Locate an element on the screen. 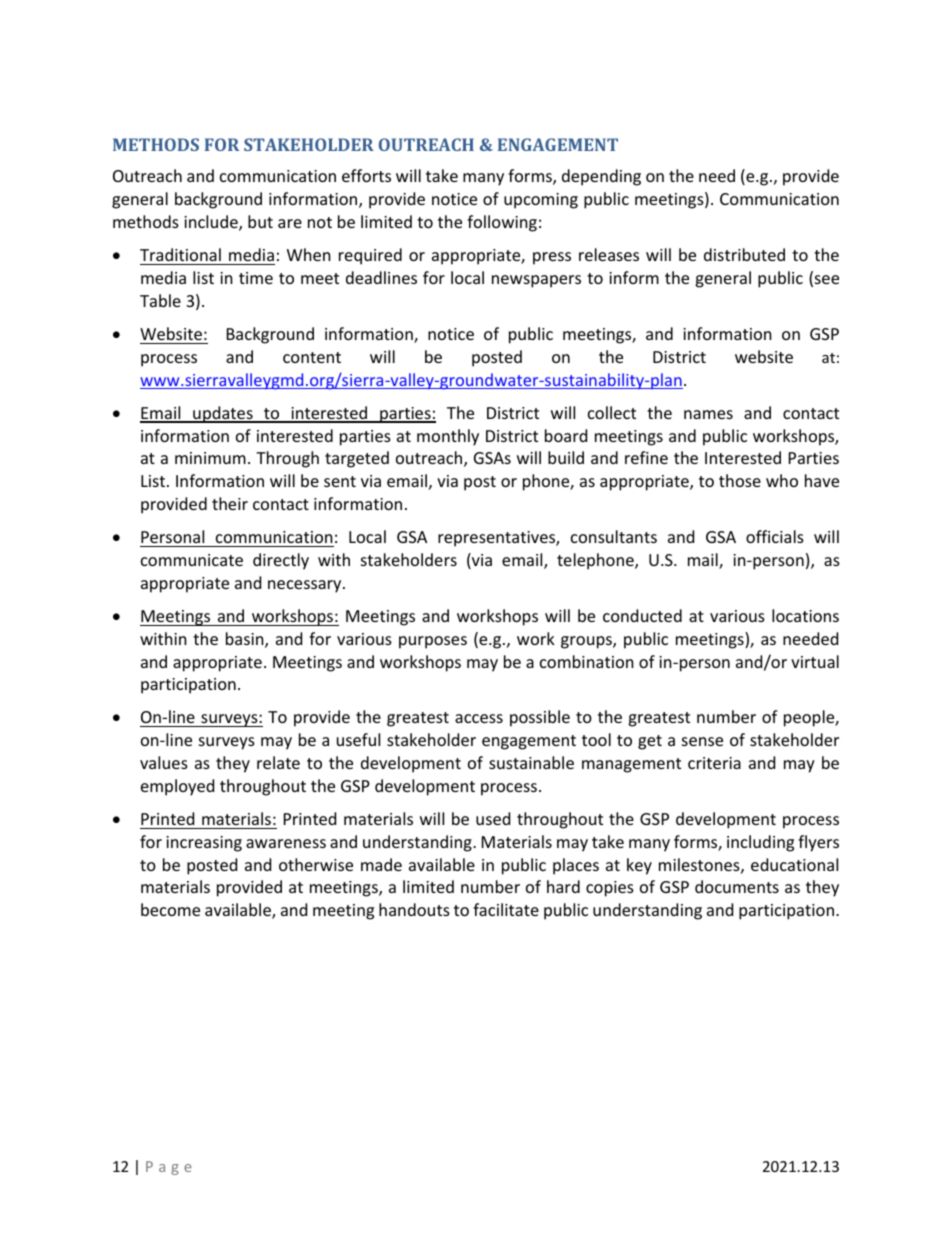 Image resolution: width=952 pixels, height=1233 pixels. purposes is located at coordinates (433, 642).
